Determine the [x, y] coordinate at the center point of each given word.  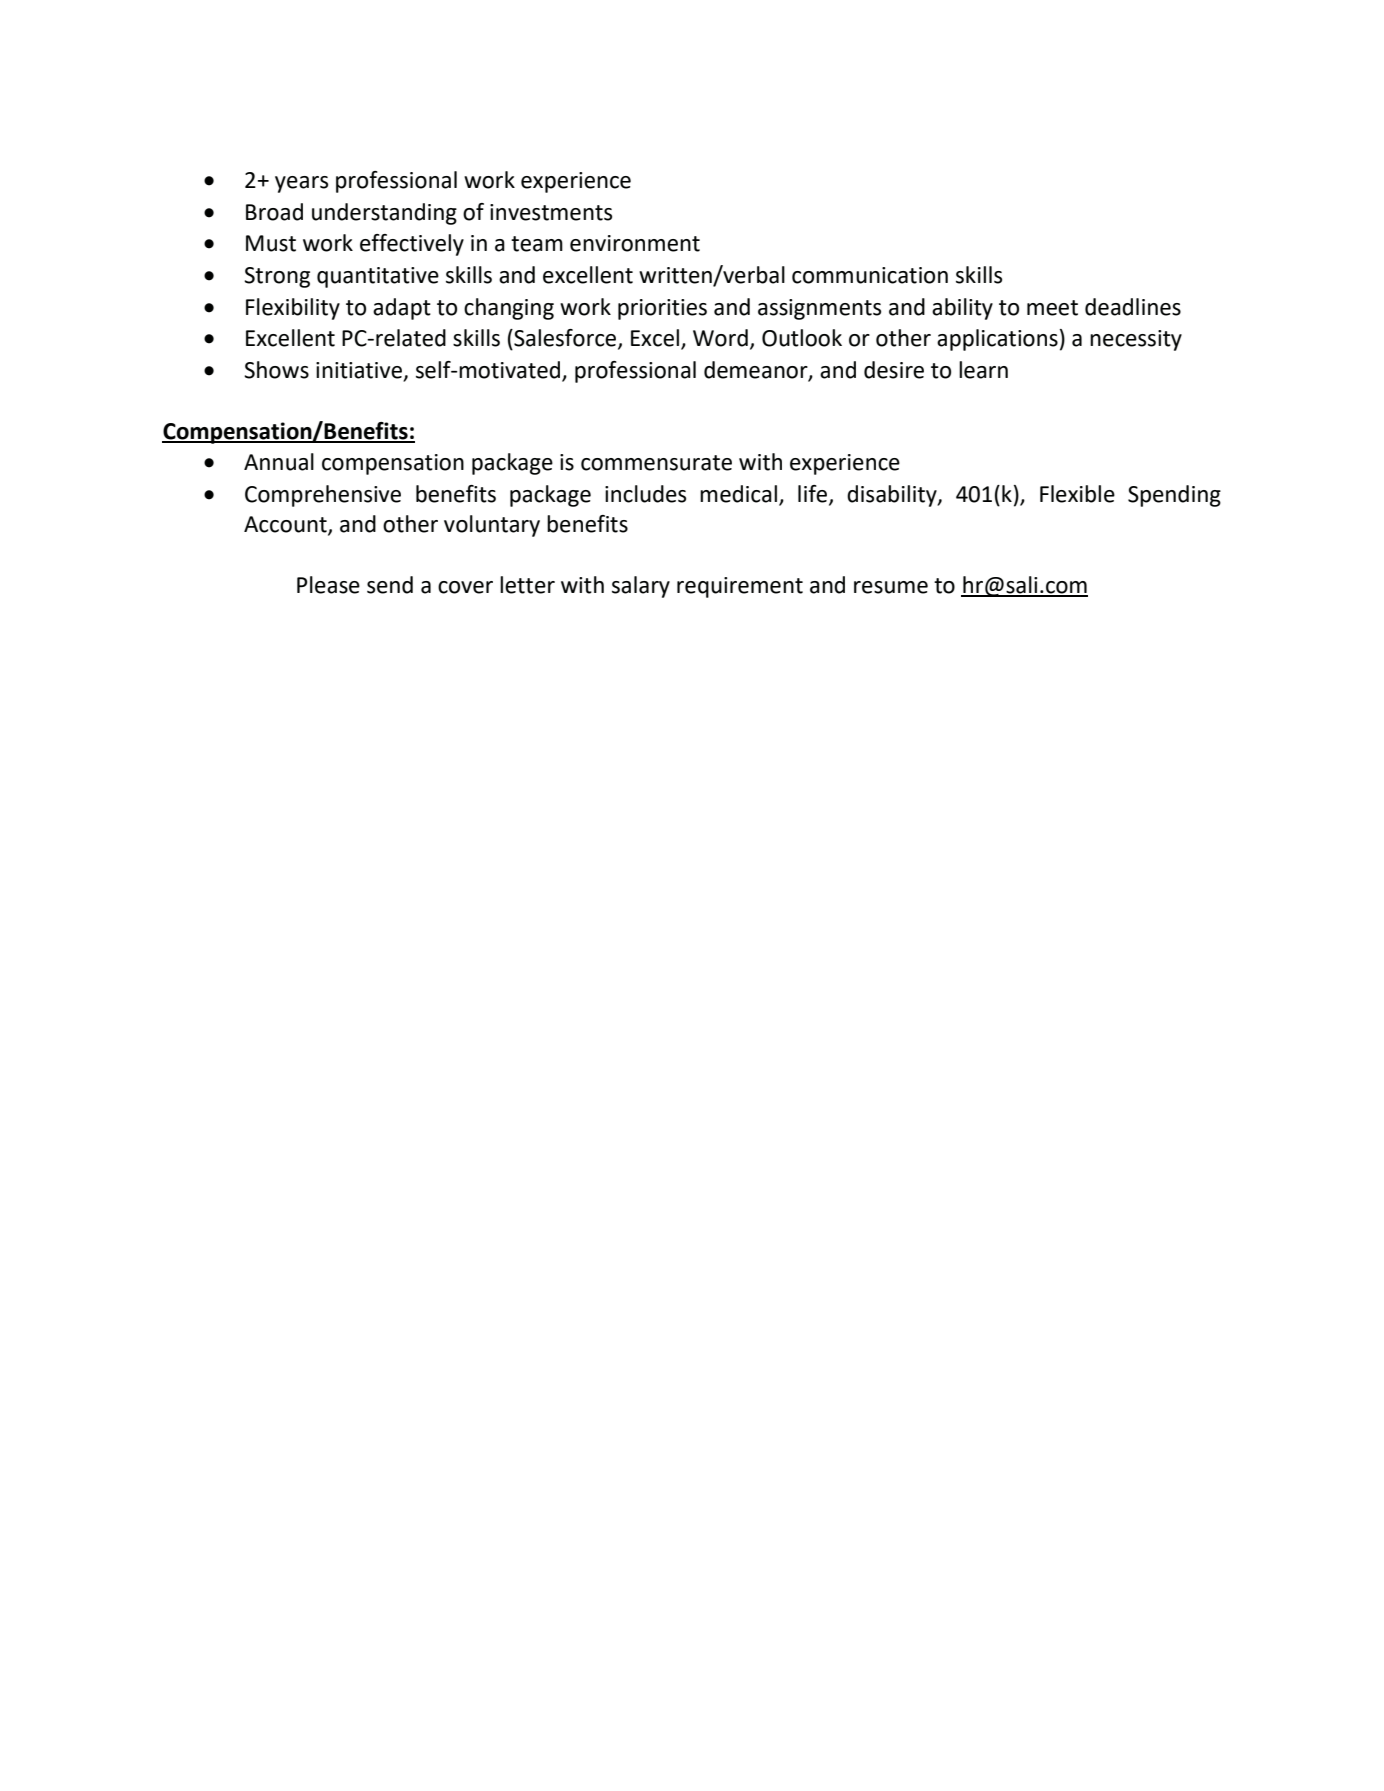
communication [870, 275]
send [390, 585]
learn [983, 370]
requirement [740, 587]
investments [551, 212]
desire [894, 370]
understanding [384, 214]
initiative [359, 370]
